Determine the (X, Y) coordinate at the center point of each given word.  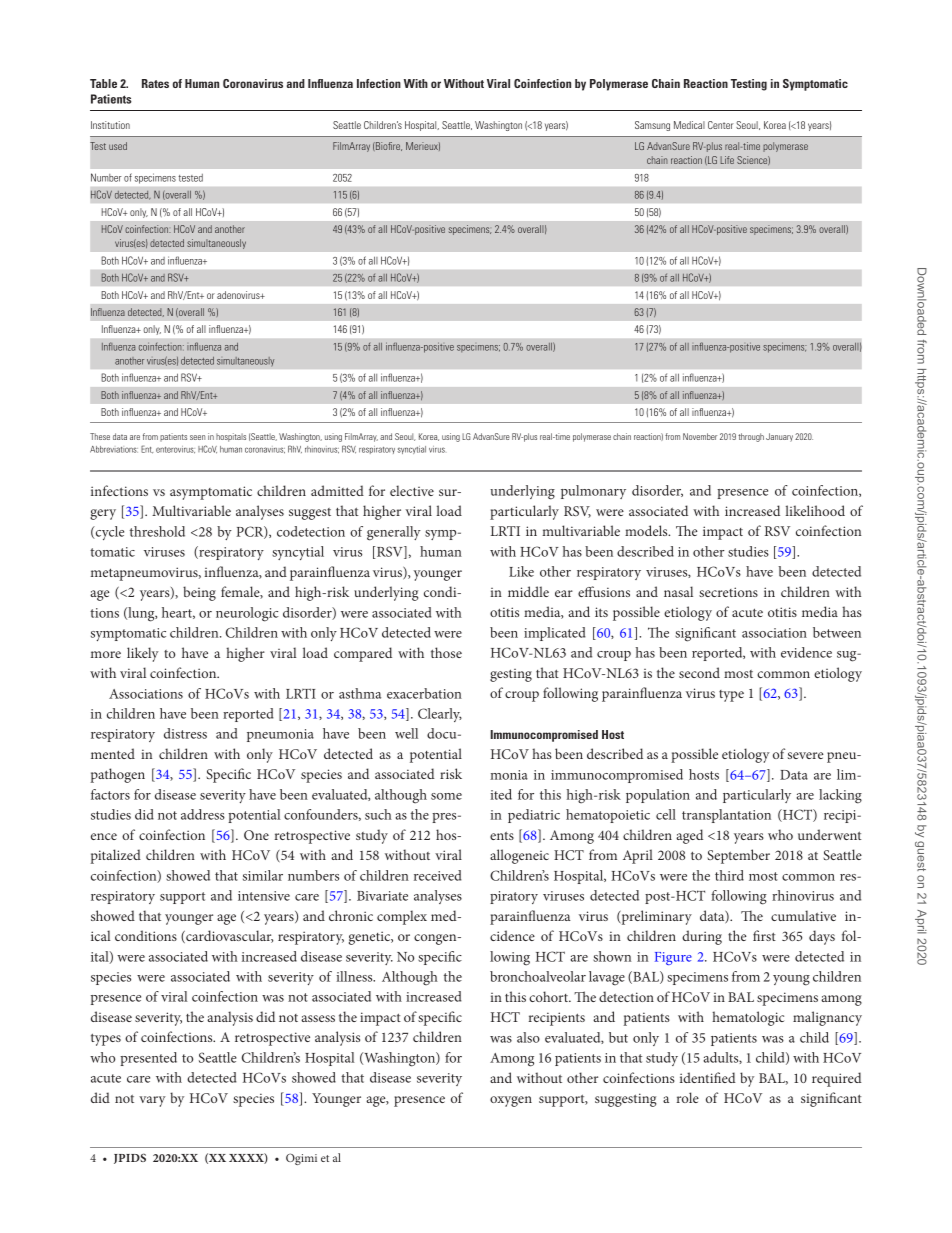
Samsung (652, 126)
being (199, 593)
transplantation (726, 816)
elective (412, 490)
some (446, 796)
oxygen (511, 1101)
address (203, 814)
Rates (155, 83)
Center (721, 125)
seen (197, 437)
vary (152, 1101)
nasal (678, 591)
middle (528, 591)
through (751, 437)
